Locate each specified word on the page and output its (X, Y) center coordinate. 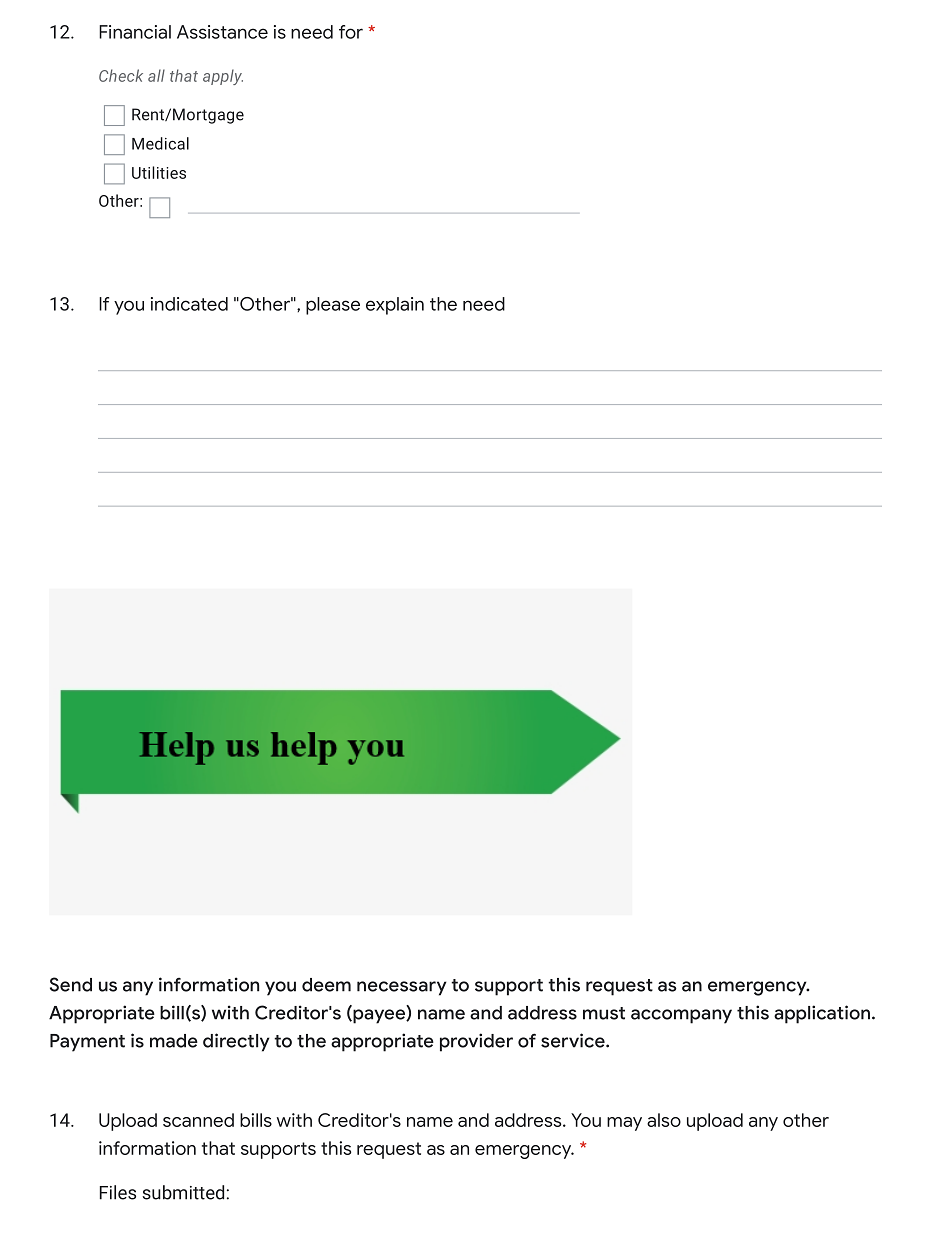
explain (395, 306)
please (333, 306)
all (156, 75)
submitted (183, 1192)
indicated (189, 304)
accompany (681, 1016)
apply (223, 77)
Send (71, 984)
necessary (402, 988)
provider (476, 1042)
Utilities (159, 172)
